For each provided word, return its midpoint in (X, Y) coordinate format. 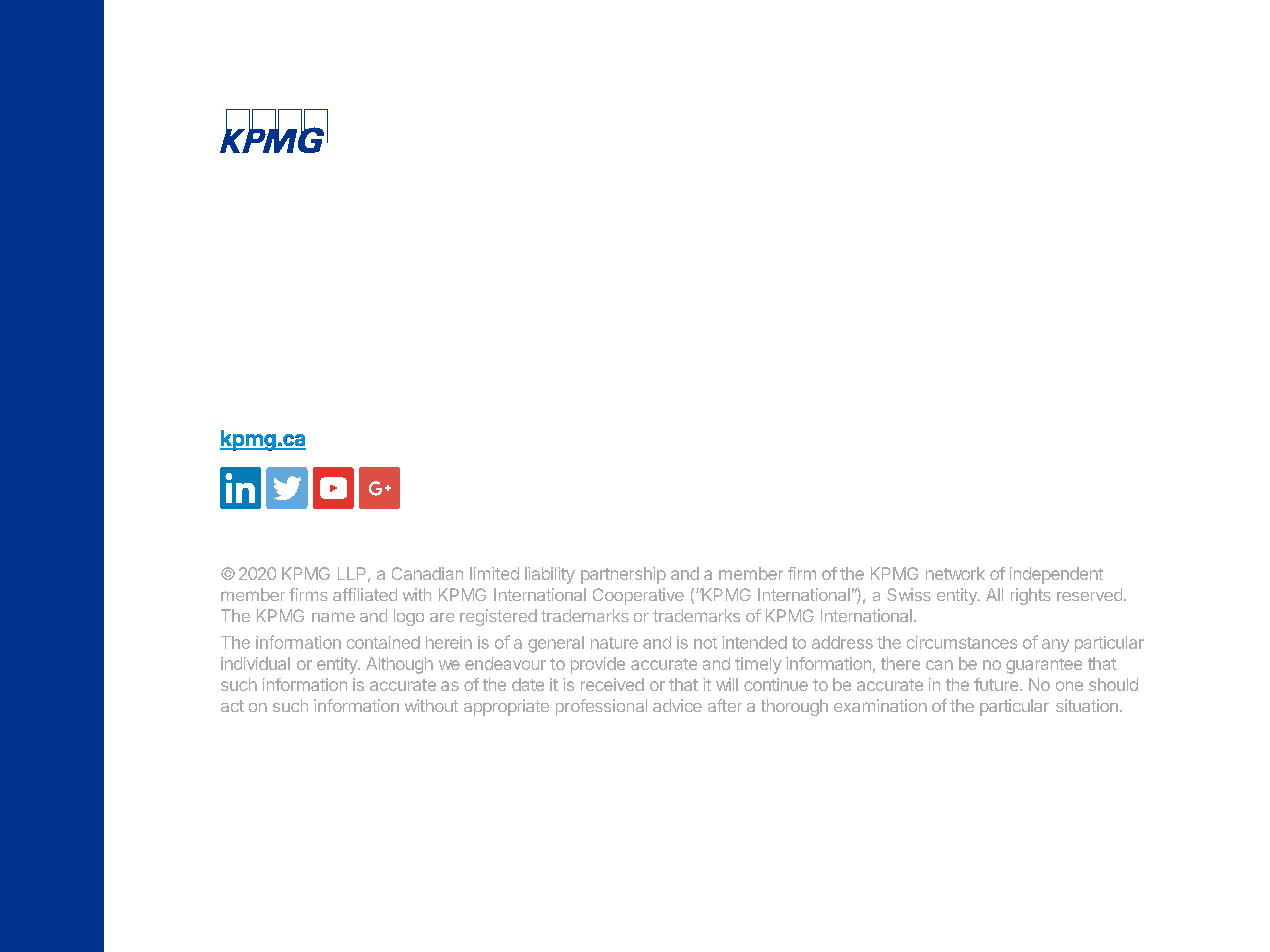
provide (598, 665)
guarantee (1044, 666)
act (232, 706)
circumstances (962, 642)
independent (1056, 575)
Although (399, 665)
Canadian (427, 573)
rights (1031, 596)
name (333, 617)
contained (383, 642)
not (705, 643)
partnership (623, 575)
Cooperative (638, 596)
